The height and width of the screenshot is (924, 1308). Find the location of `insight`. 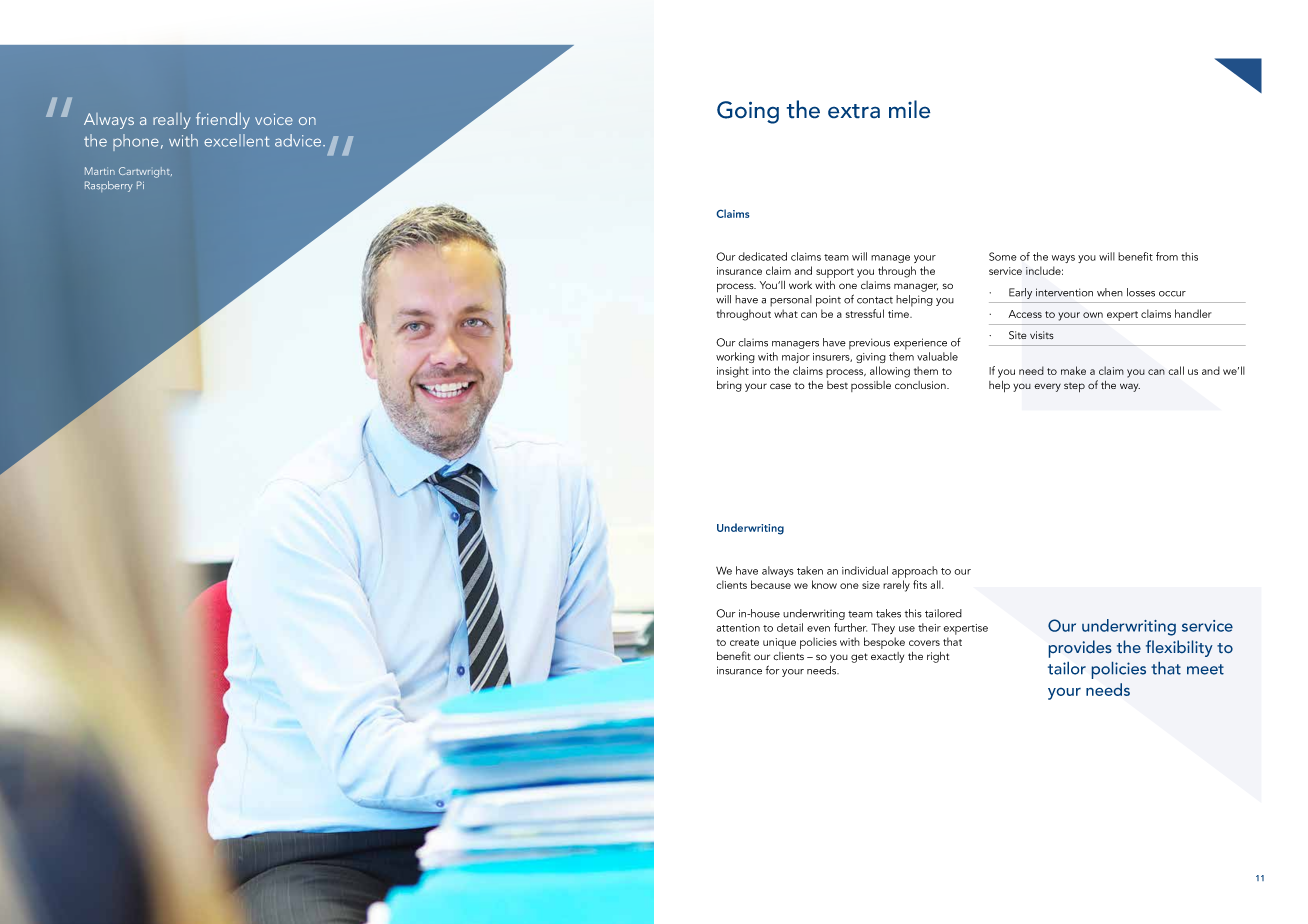

insight is located at coordinates (733, 372).
